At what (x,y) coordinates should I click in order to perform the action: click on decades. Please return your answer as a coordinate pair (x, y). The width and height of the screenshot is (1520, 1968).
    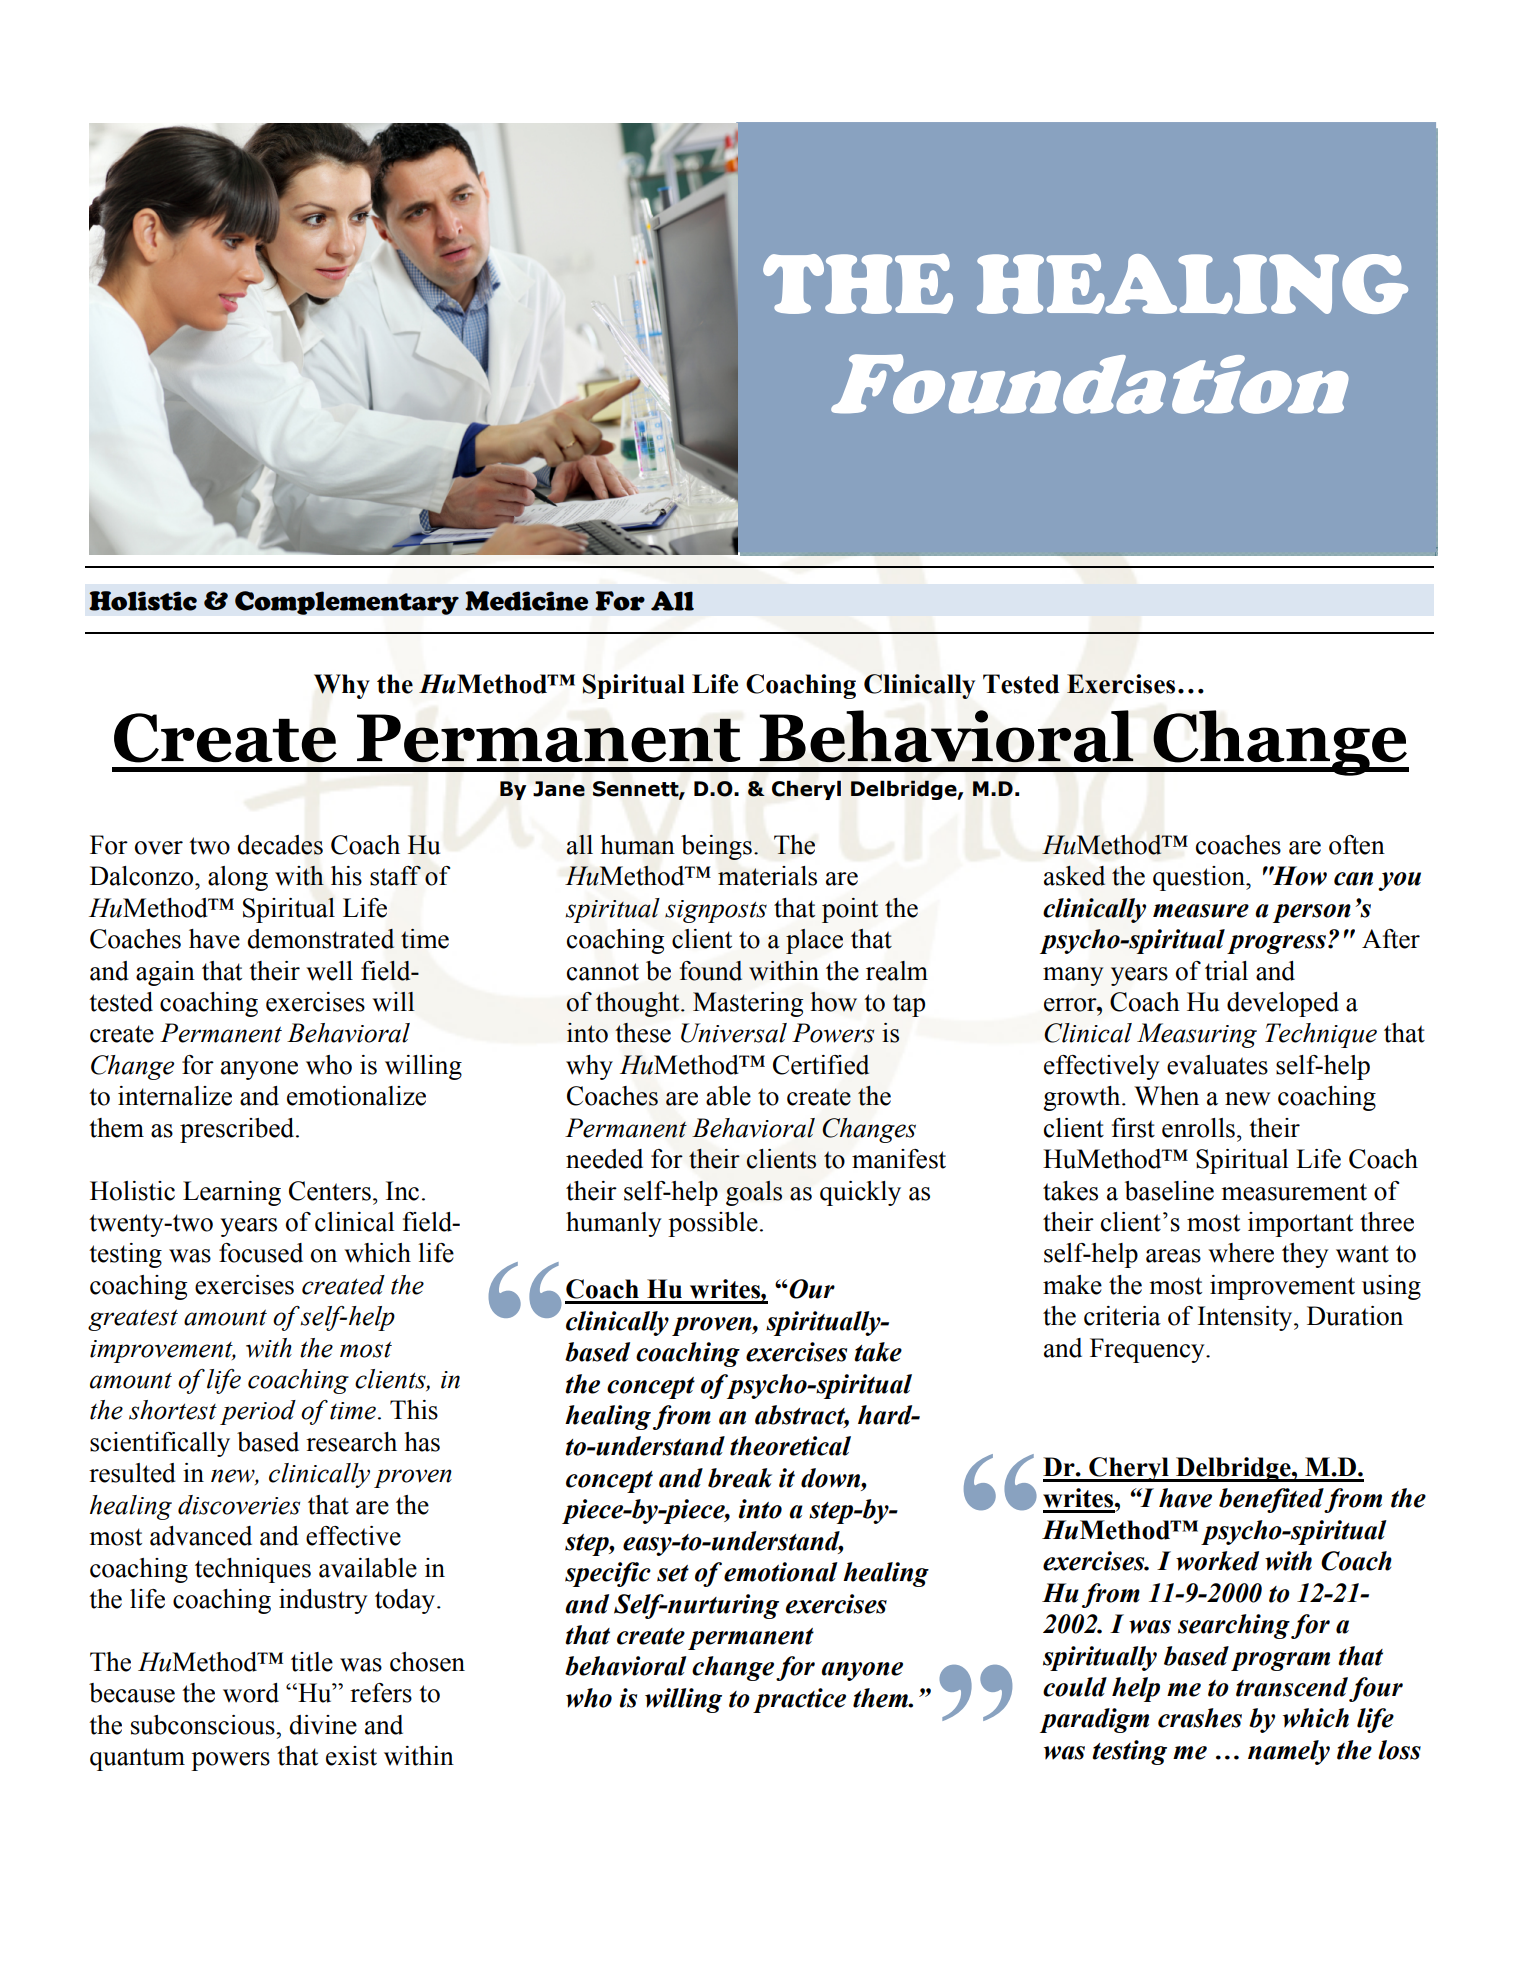
    Looking at the image, I should click on (280, 845).
